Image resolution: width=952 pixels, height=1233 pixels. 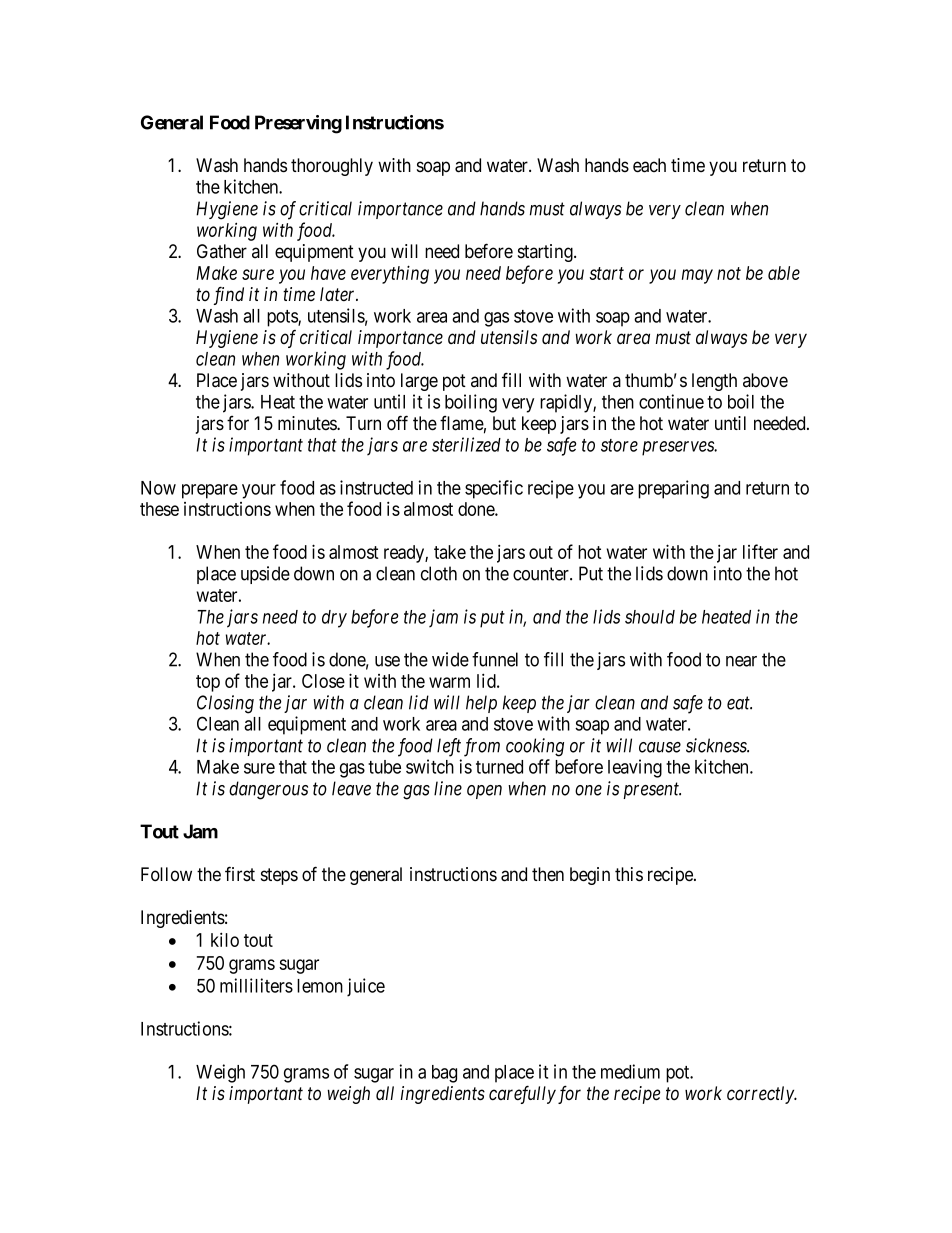 I want to click on each, so click(x=649, y=165).
